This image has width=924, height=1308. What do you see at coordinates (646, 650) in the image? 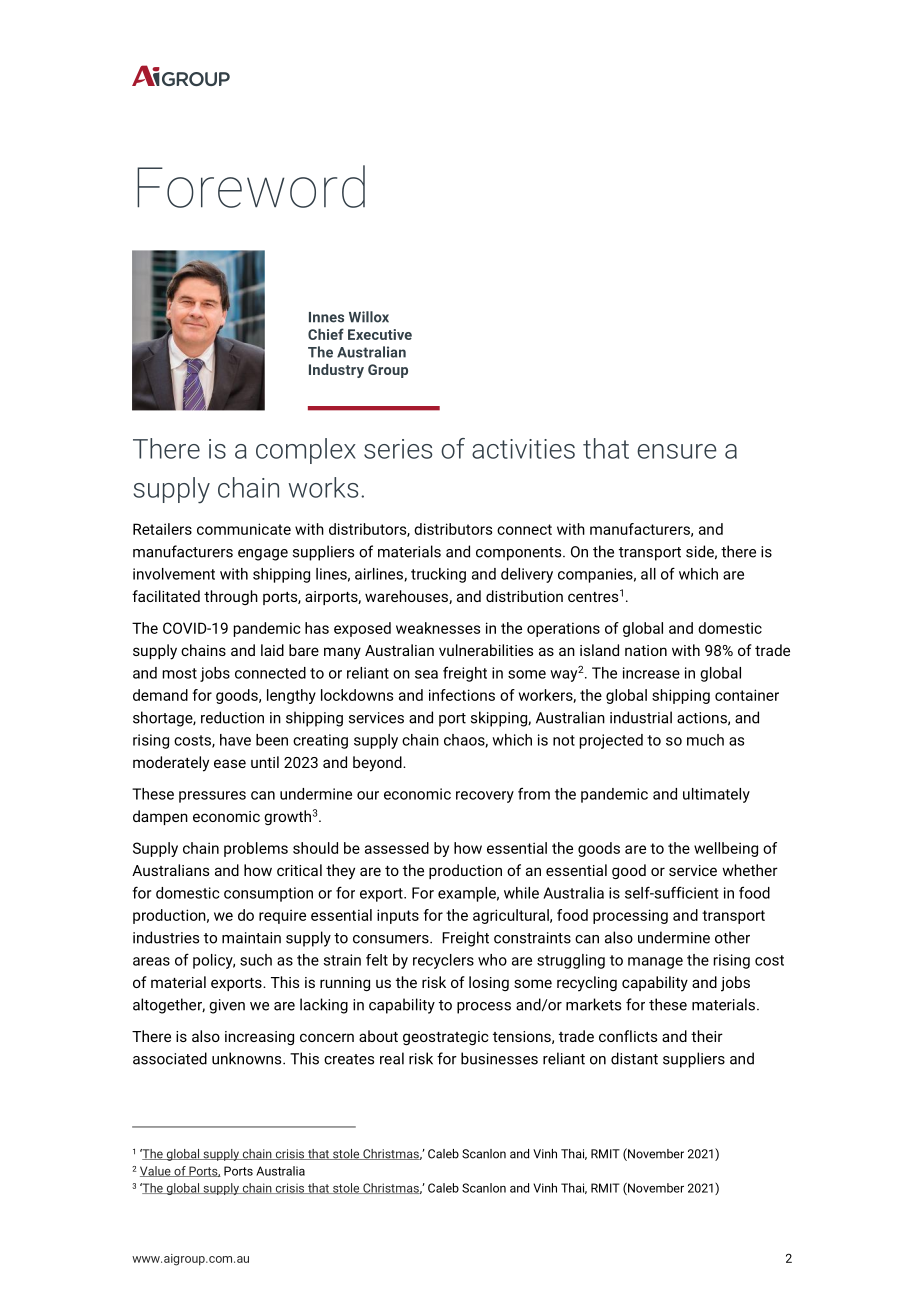
I see `nation` at bounding box center [646, 650].
